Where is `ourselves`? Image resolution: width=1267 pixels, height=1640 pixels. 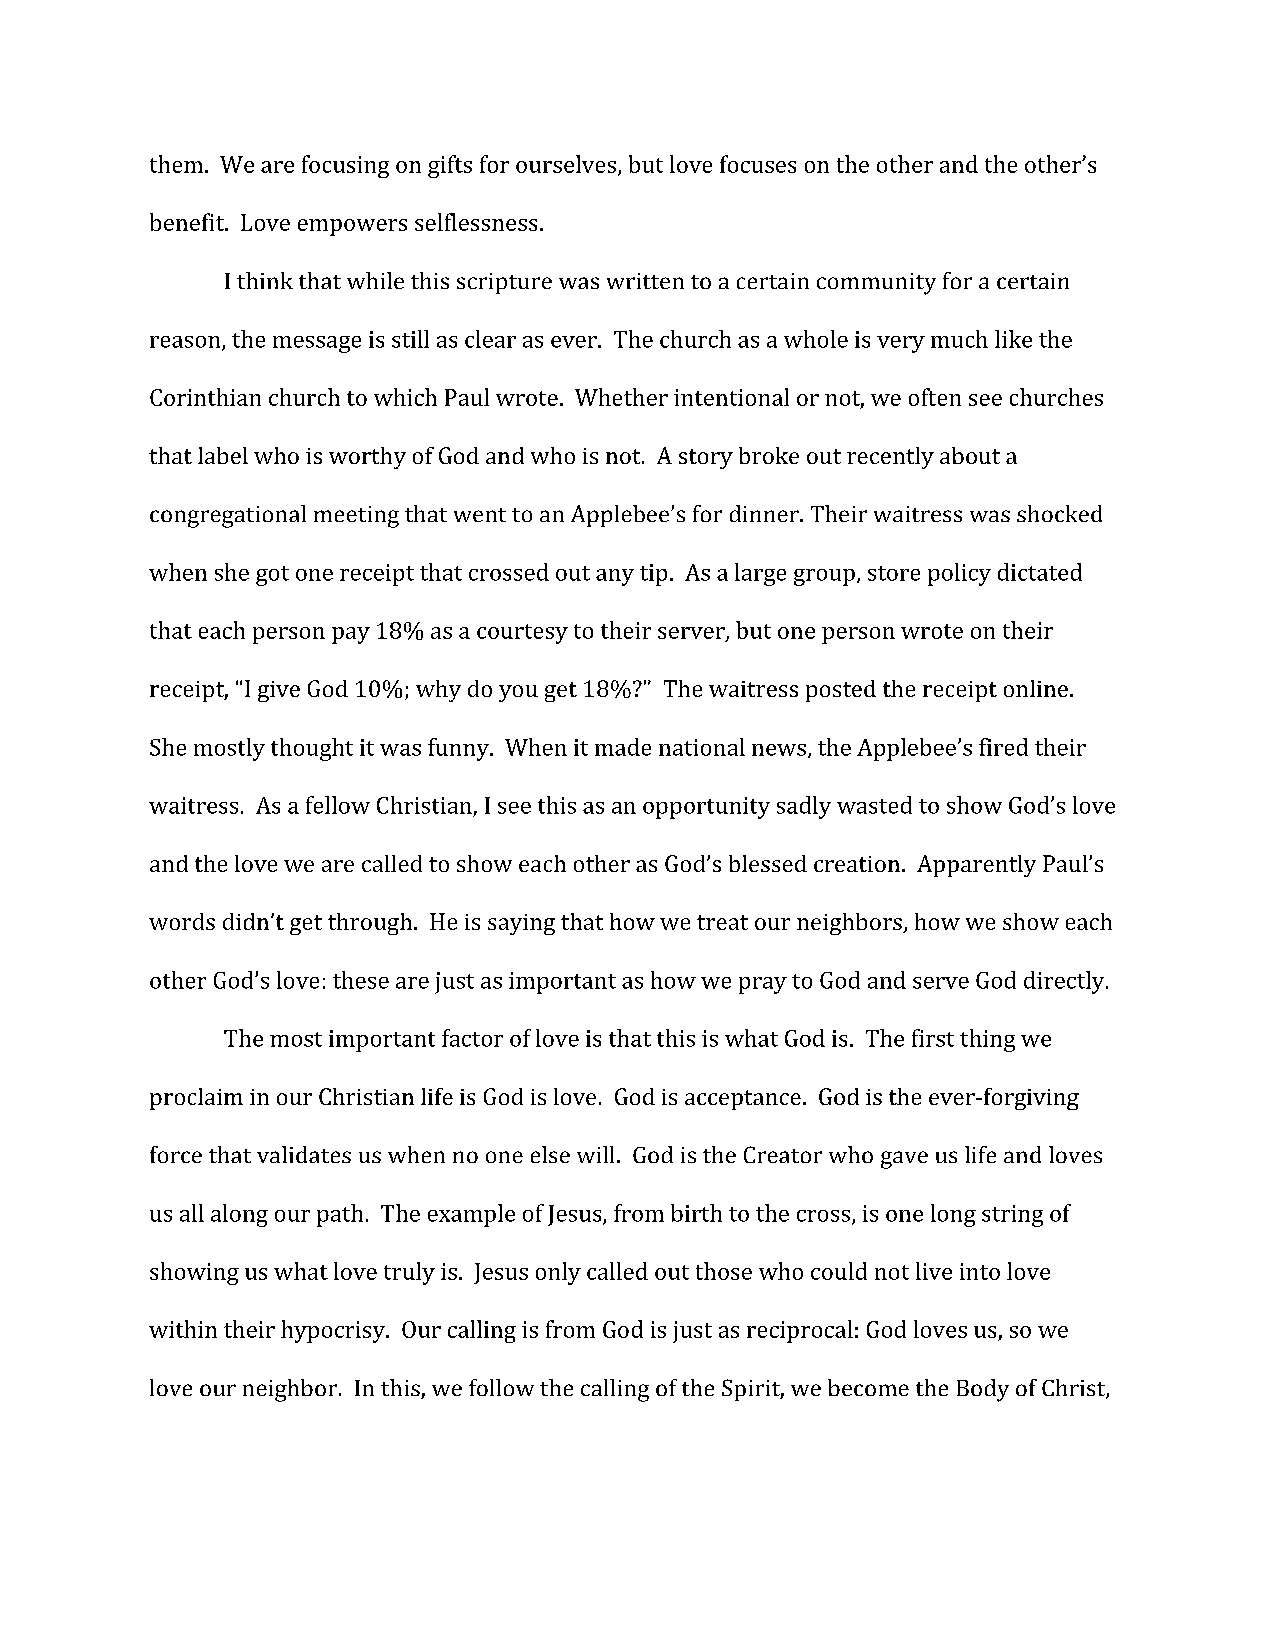
ourselves is located at coordinates (566, 164).
